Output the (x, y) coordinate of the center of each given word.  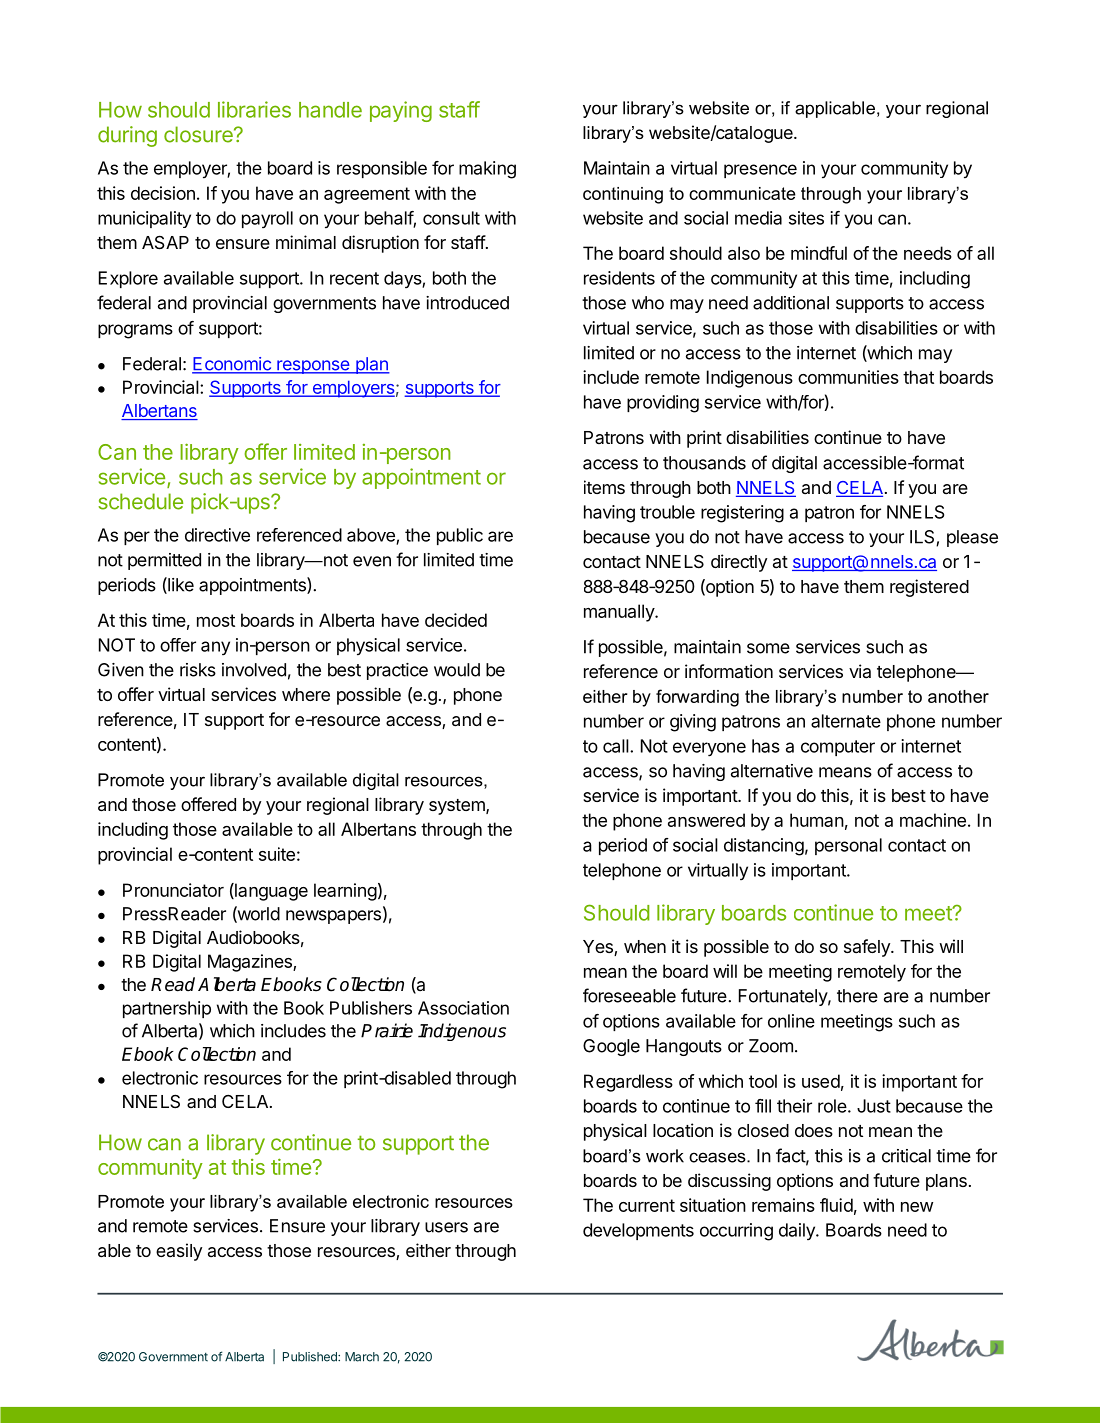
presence (760, 171)
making (487, 170)
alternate (846, 721)
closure (199, 134)
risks (198, 670)
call (616, 746)
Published (311, 1357)
